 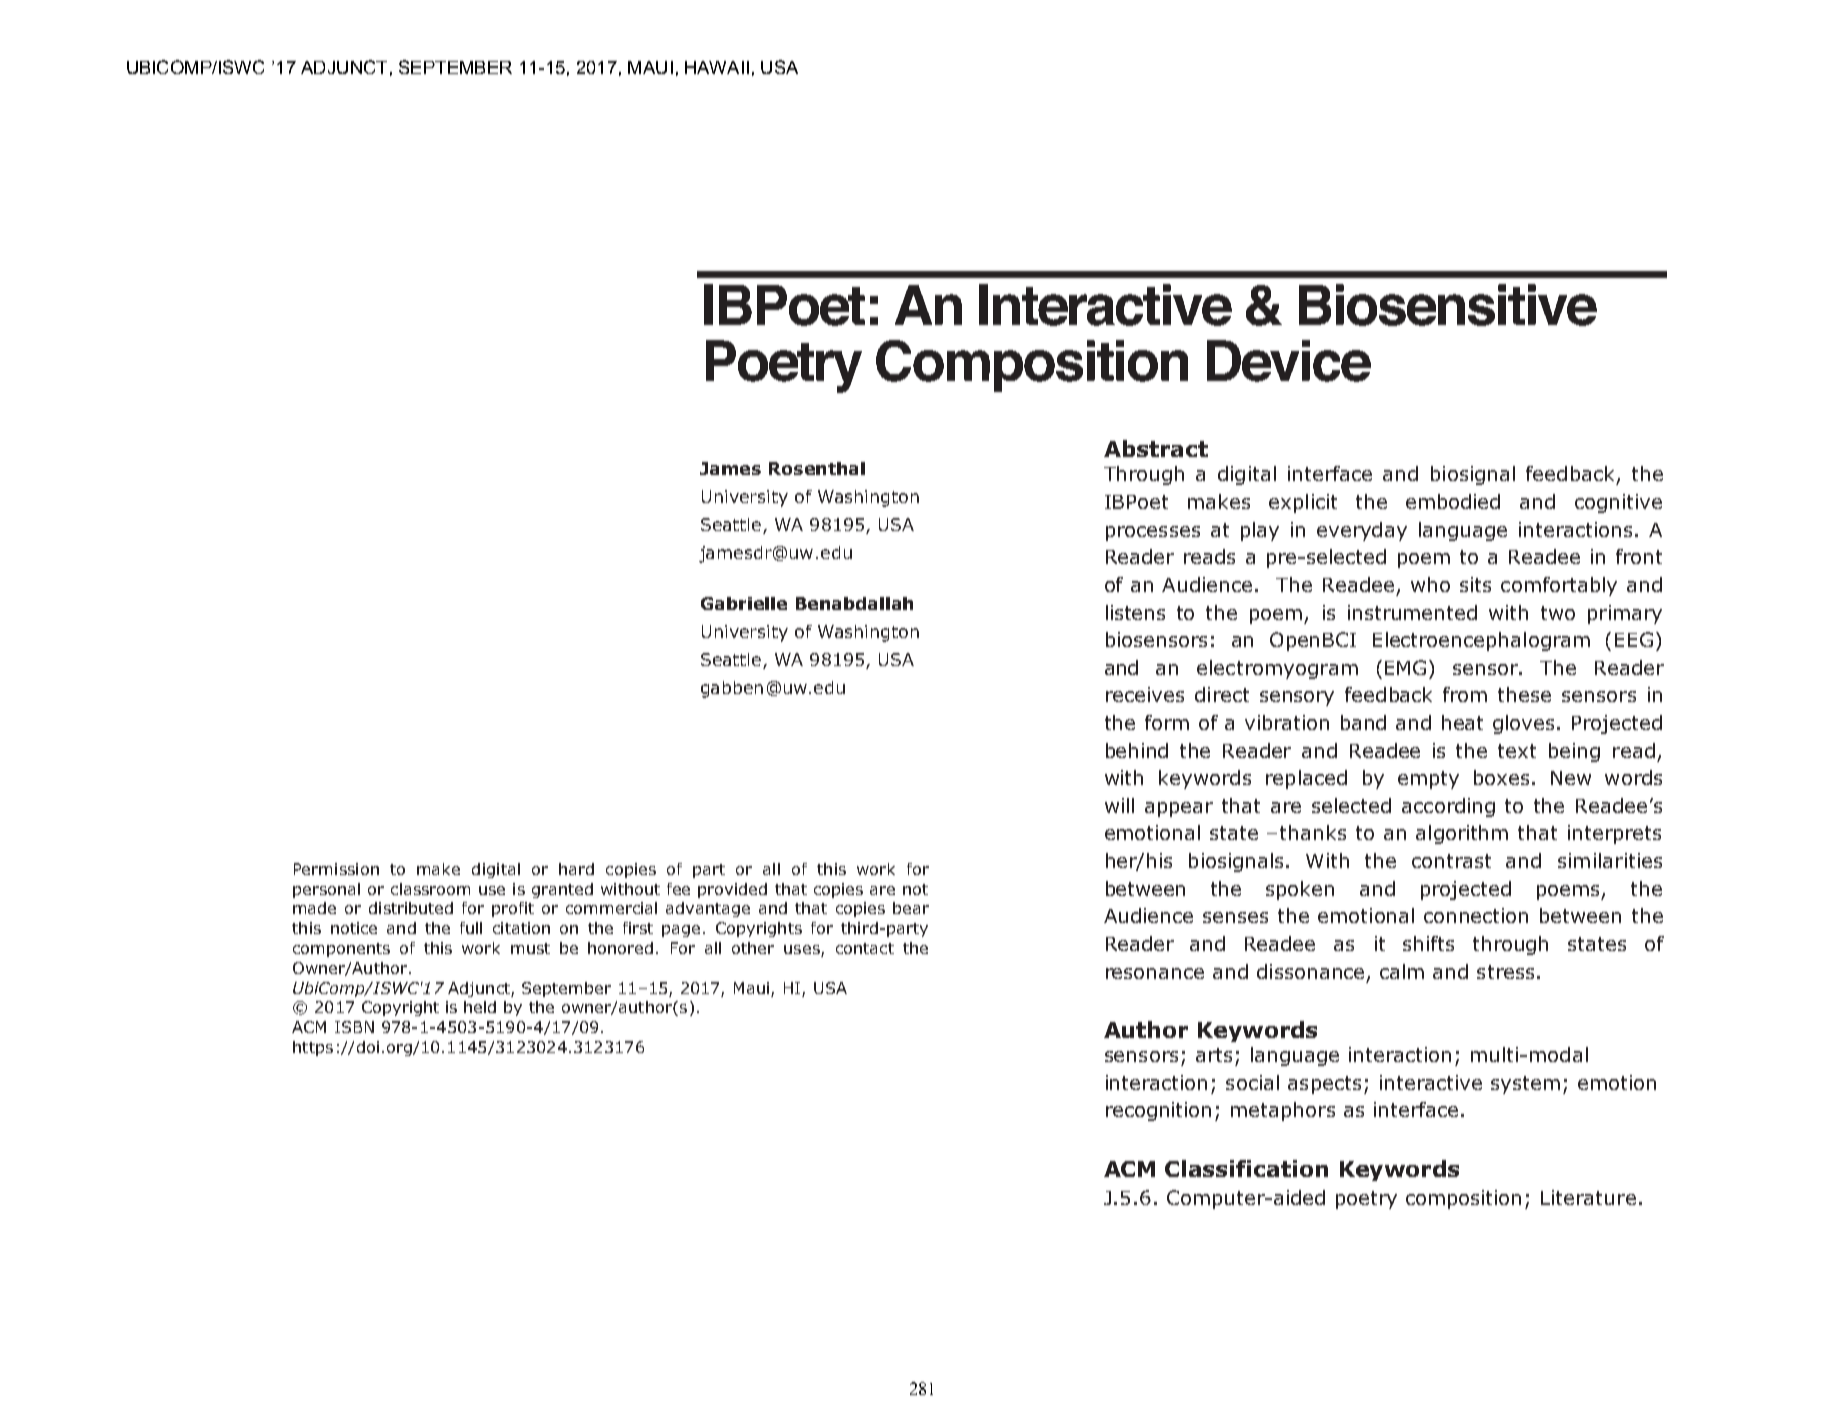 I want to click on Device, so click(x=1289, y=361).
